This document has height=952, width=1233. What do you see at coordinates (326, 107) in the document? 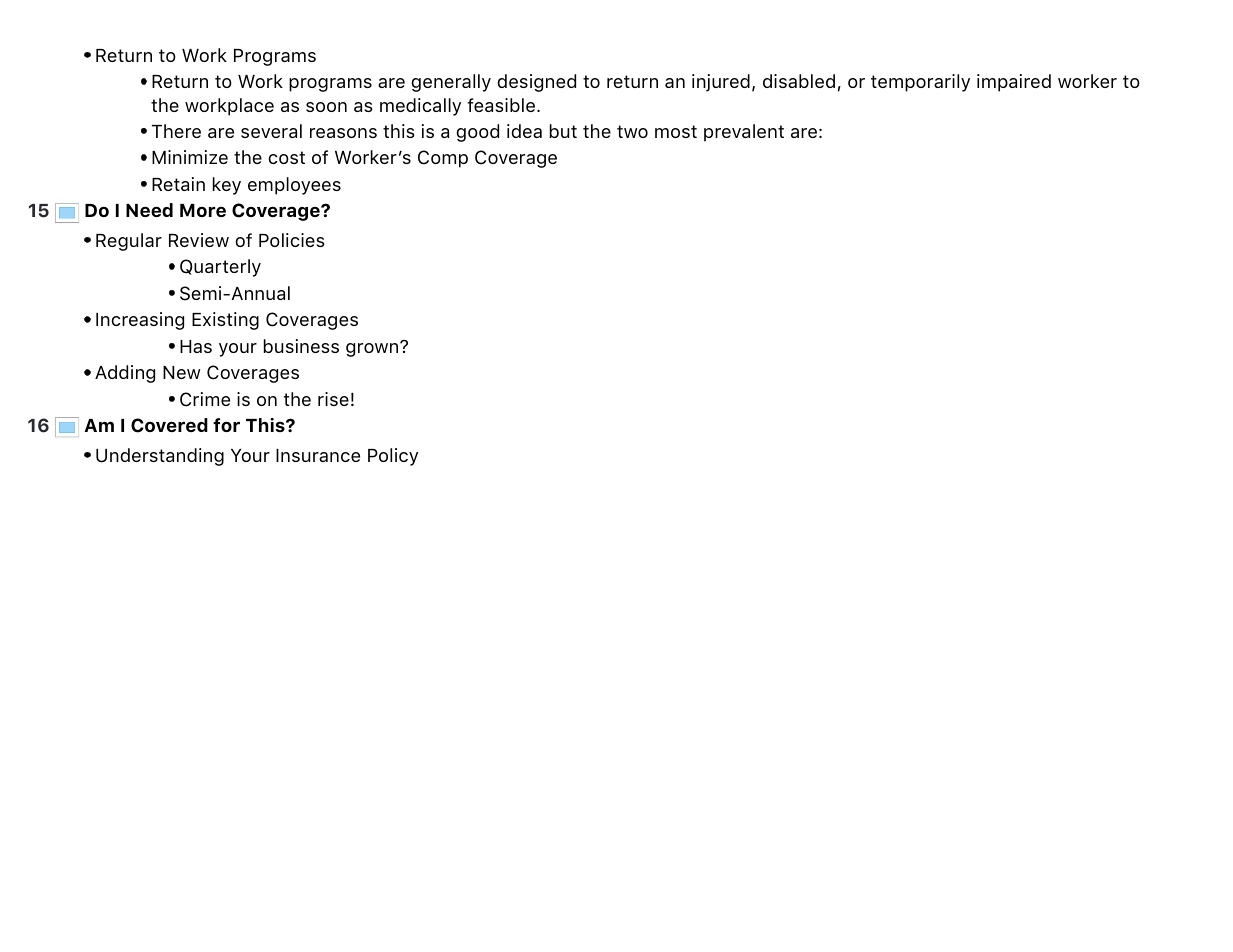
I see `soon` at bounding box center [326, 107].
